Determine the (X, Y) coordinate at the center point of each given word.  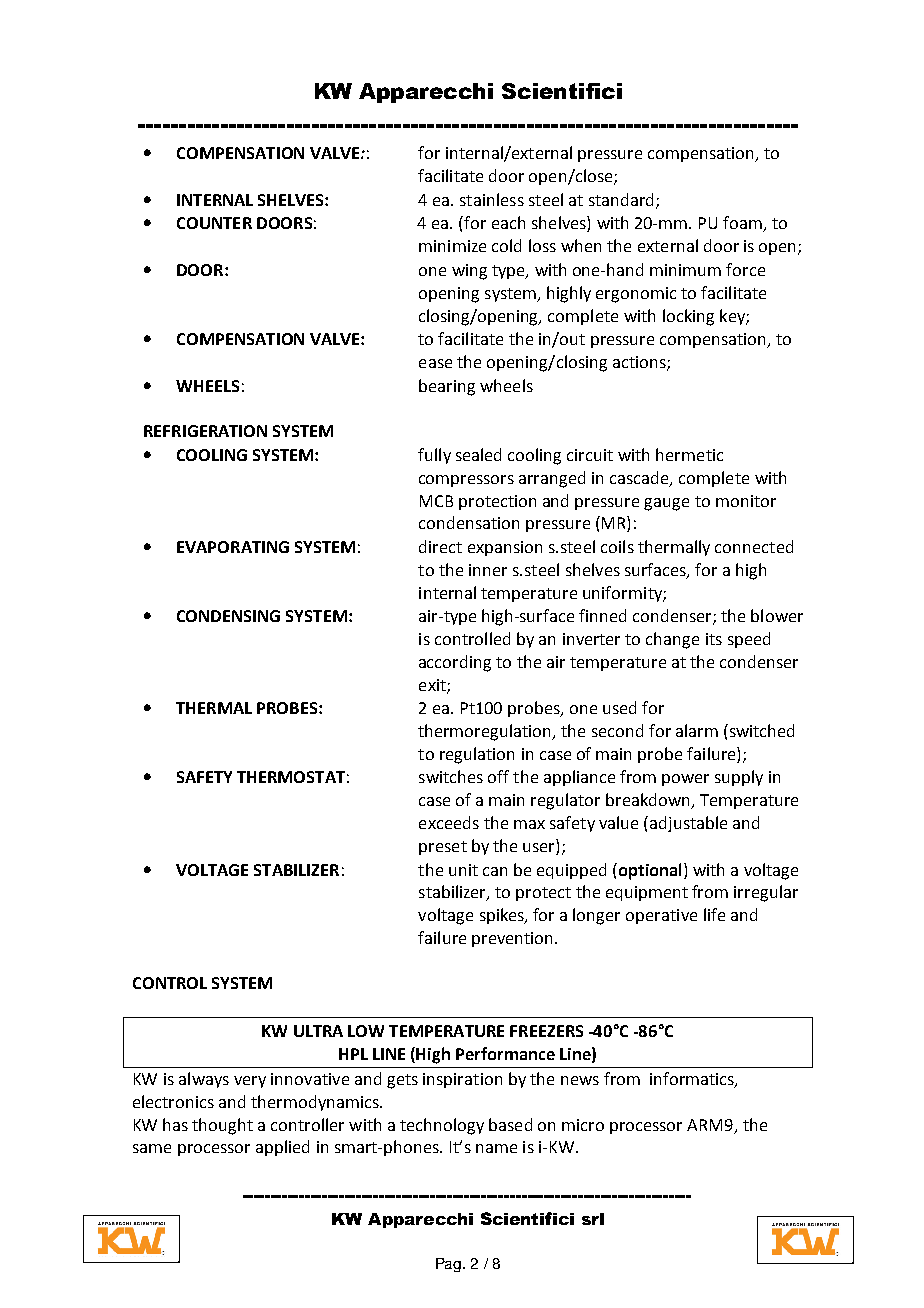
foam (743, 224)
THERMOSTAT (291, 777)
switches (451, 776)
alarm (697, 730)
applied (282, 1148)
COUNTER (214, 223)
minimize (452, 246)
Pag (448, 1265)
